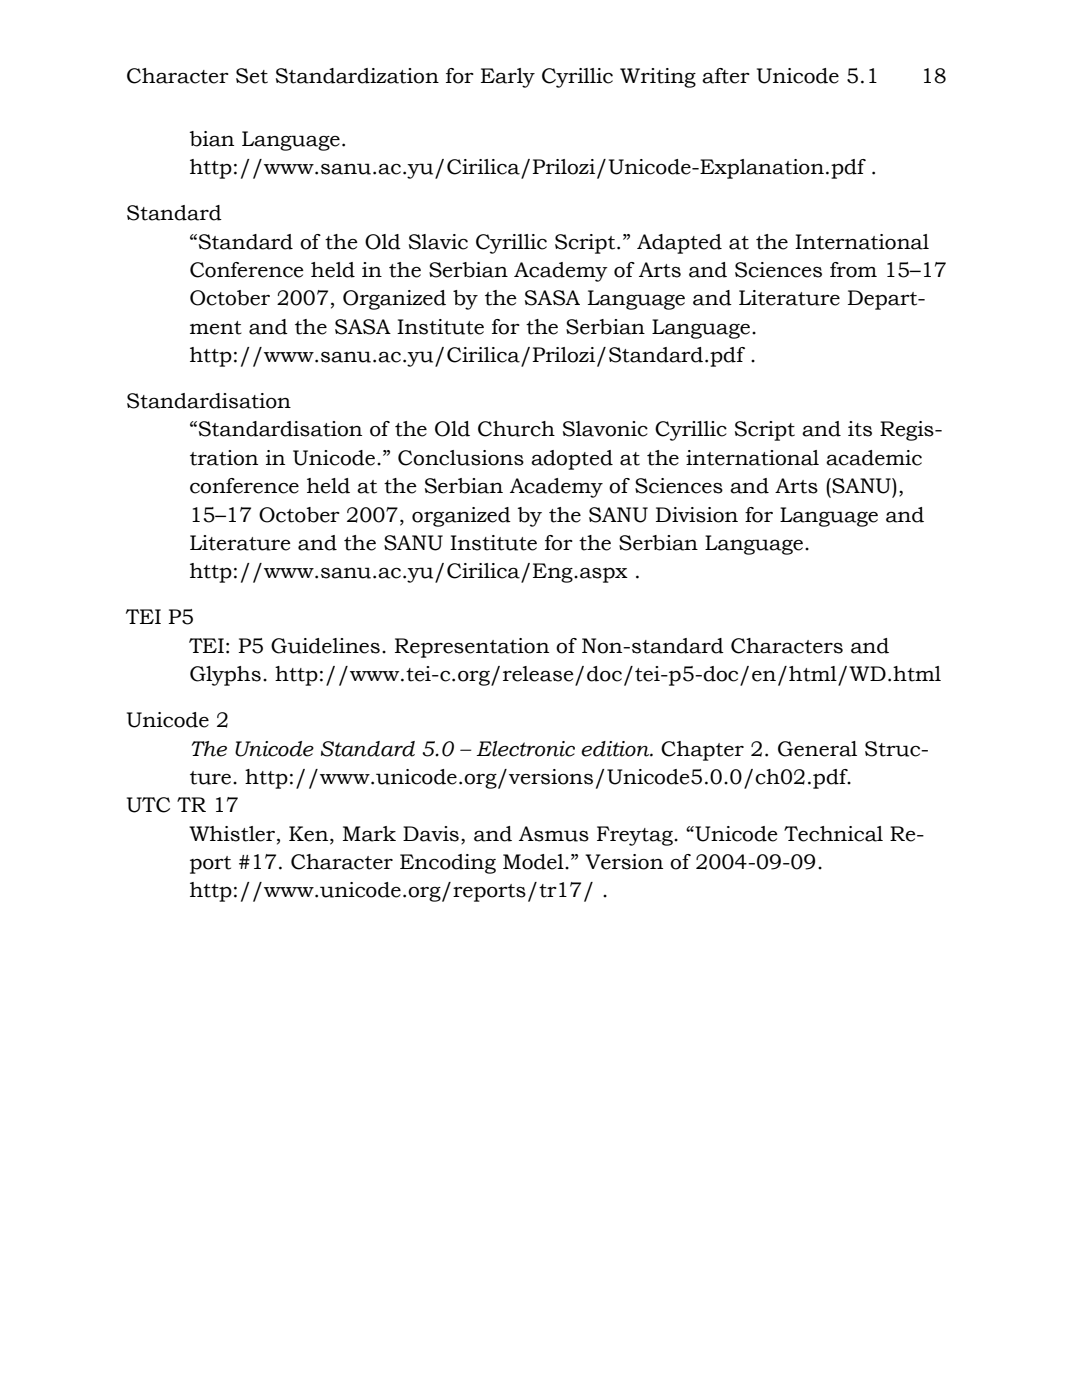 This image has height=1388, width=1073. I want to click on after, so click(726, 76).
